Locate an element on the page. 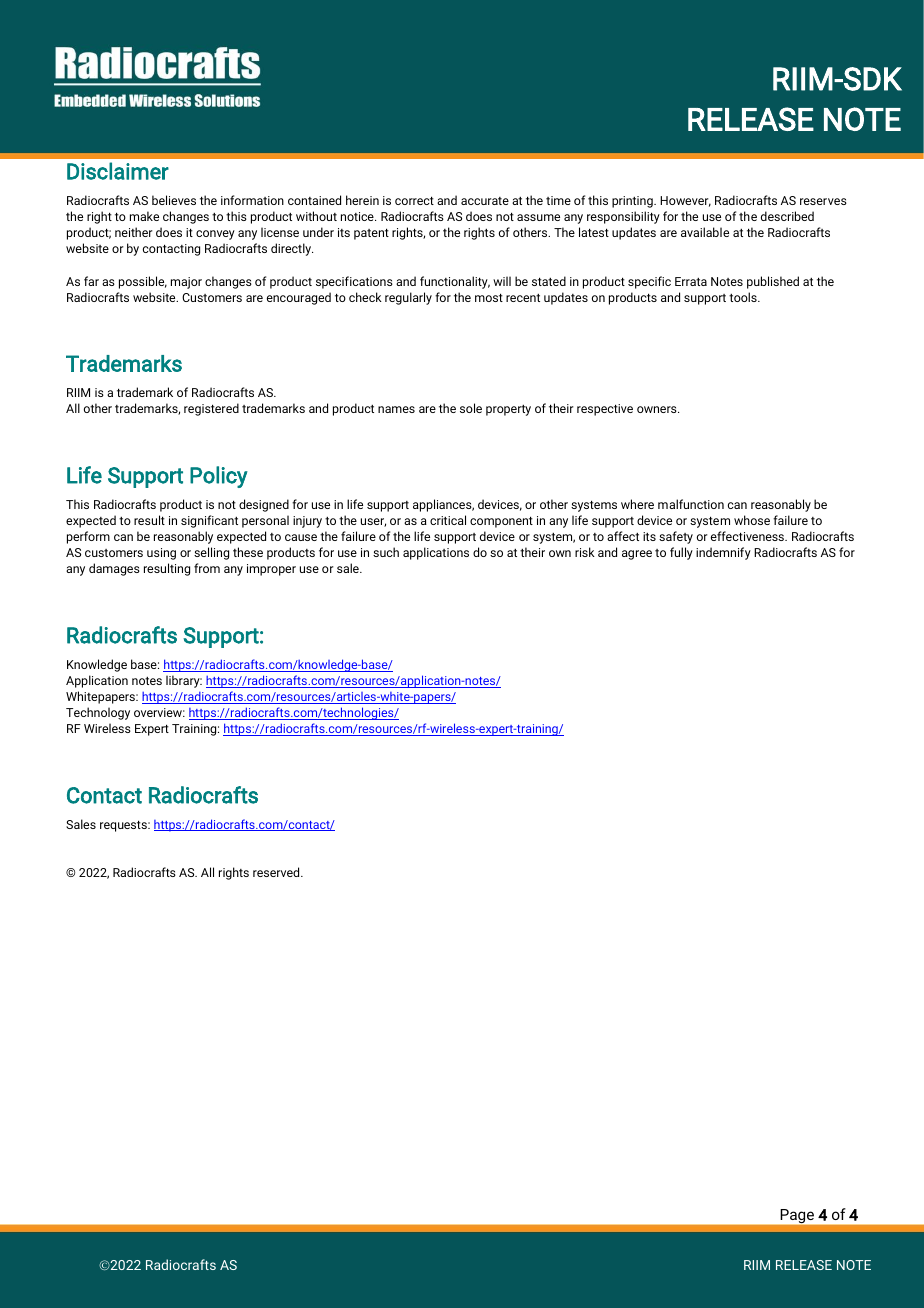 The image size is (924, 1308). reserved is located at coordinates (277, 872).
